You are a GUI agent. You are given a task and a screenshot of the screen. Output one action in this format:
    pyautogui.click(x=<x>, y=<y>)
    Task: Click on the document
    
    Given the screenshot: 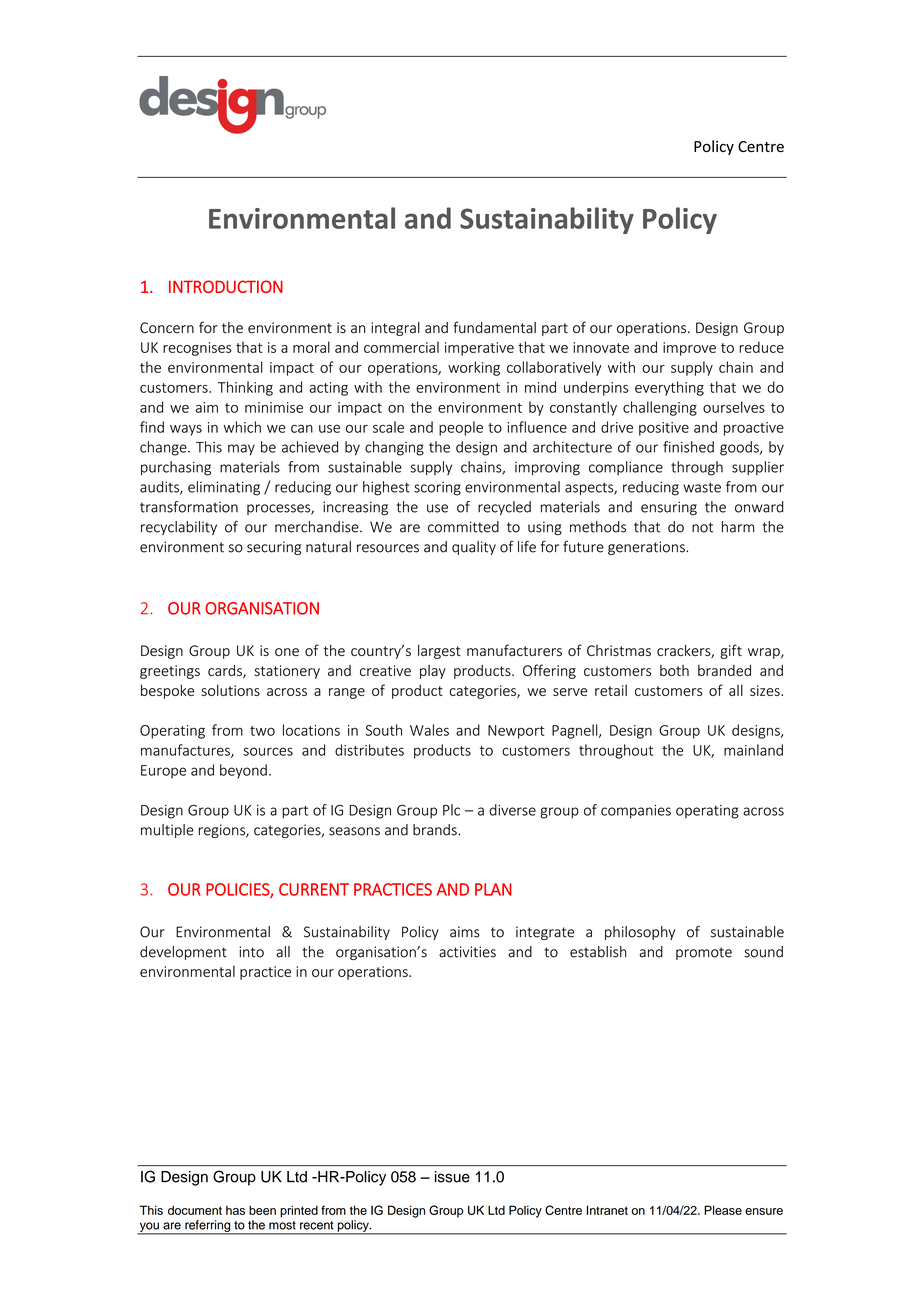 What is the action you would take?
    pyautogui.click(x=195, y=1210)
